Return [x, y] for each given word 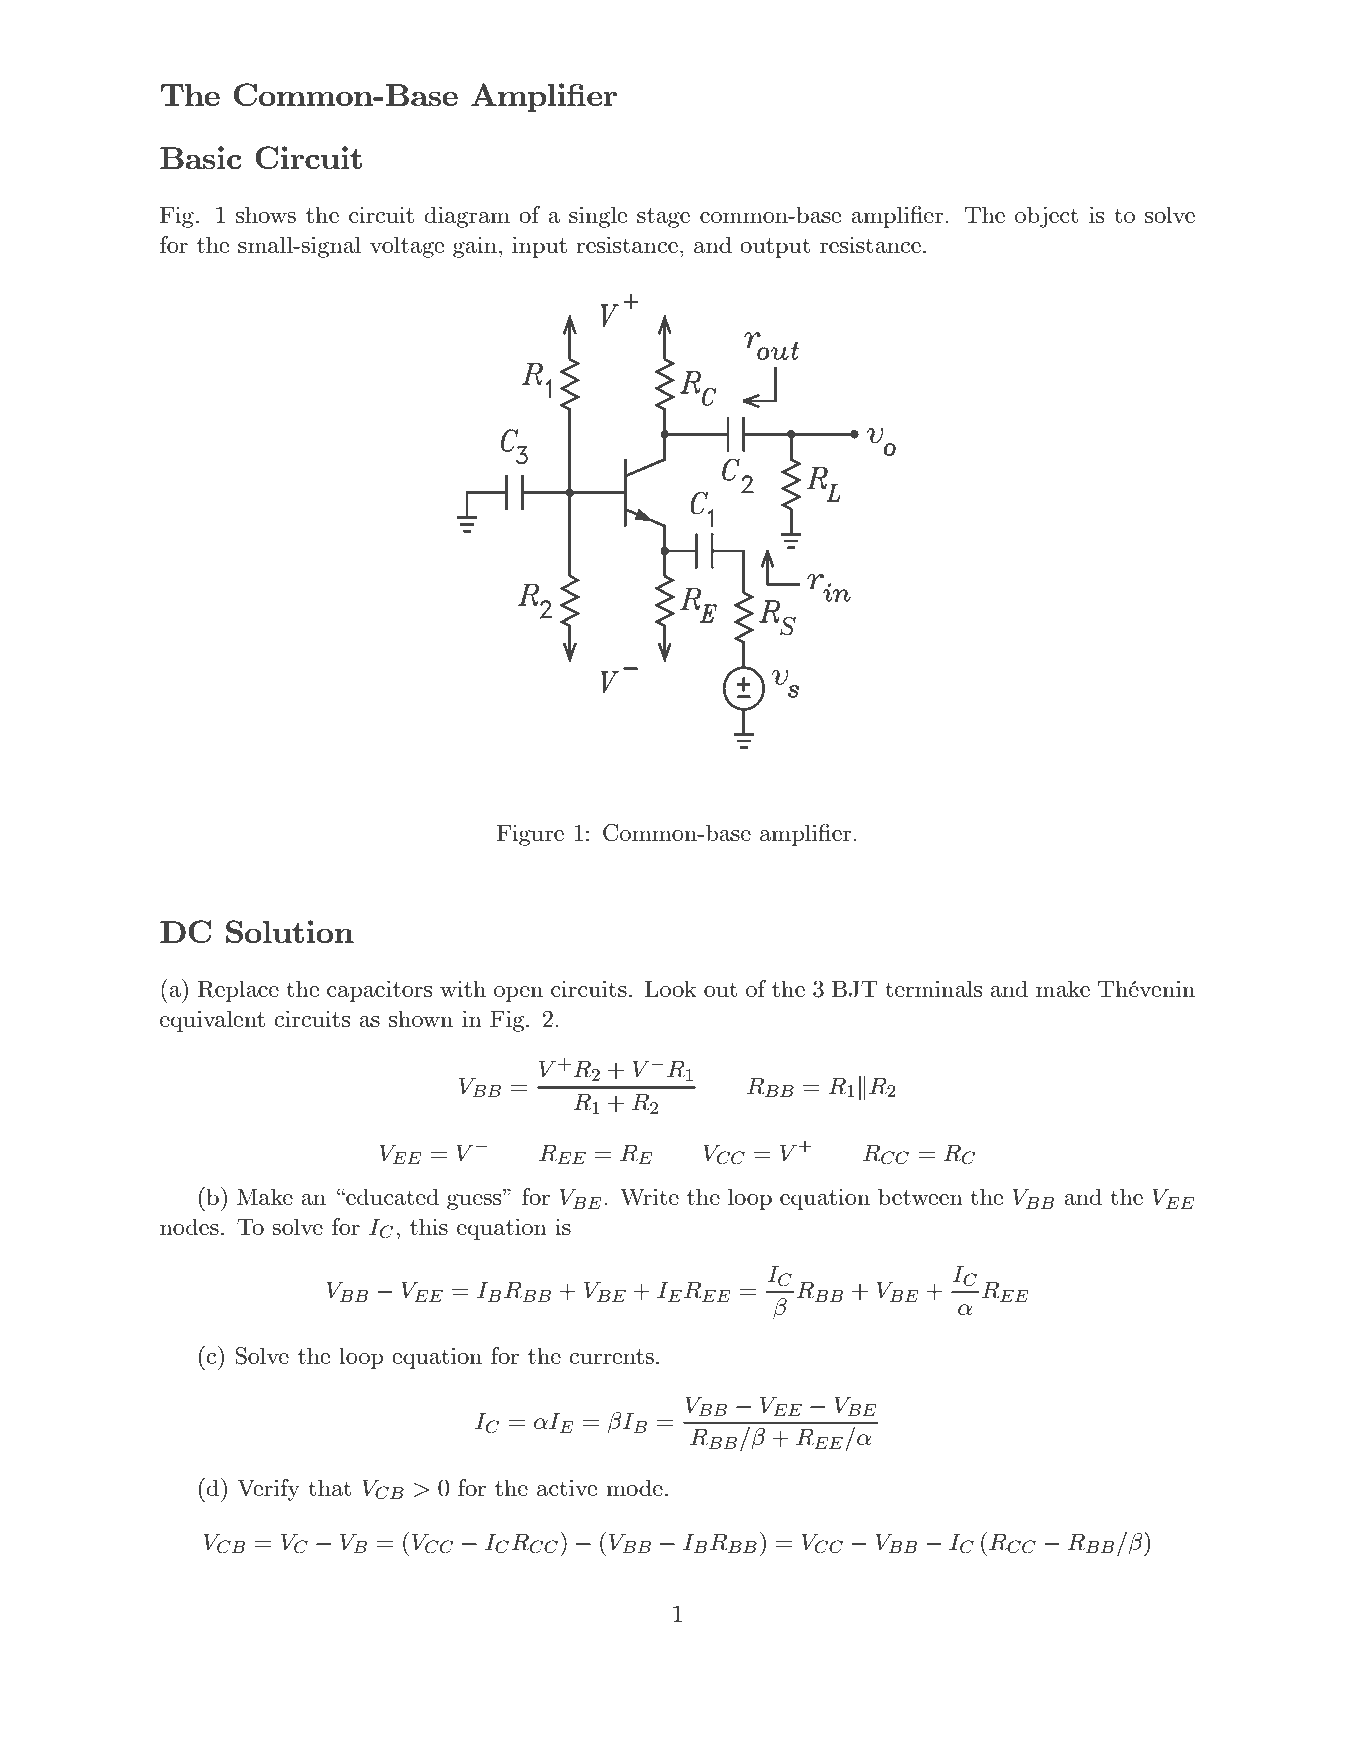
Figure [530, 835]
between [920, 1196]
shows [266, 214]
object [1046, 217]
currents [611, 1356]
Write [649, 1196]
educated [391, 1196]
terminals [933, 988]
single [598, 217]
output [775, 248]
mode [634, 1487]
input [539, 247]
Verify [268, 1490]
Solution [290, 931]
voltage [407, 247]
